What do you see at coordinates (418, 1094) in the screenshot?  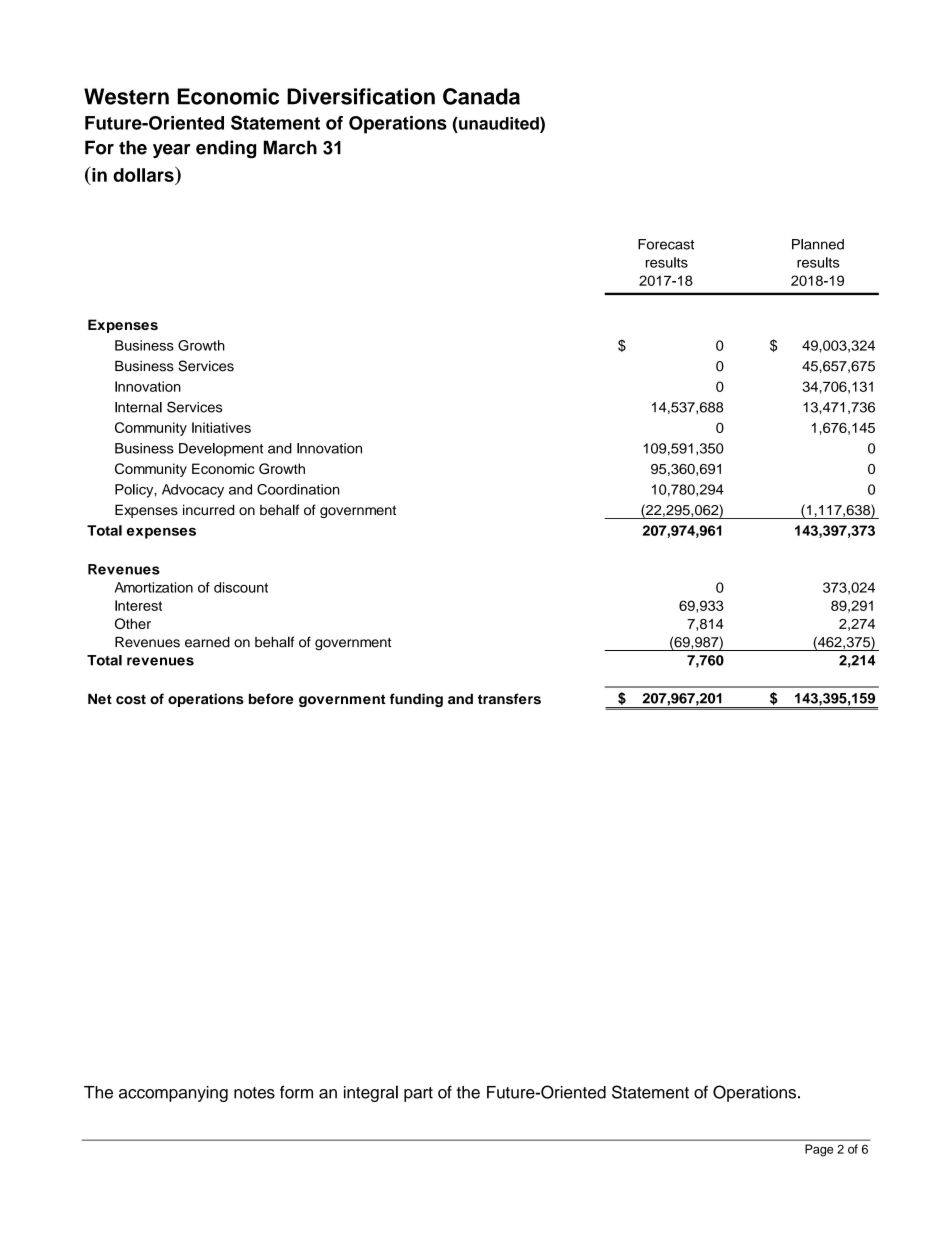 I see `part` at bounding box center [418, 1094].
